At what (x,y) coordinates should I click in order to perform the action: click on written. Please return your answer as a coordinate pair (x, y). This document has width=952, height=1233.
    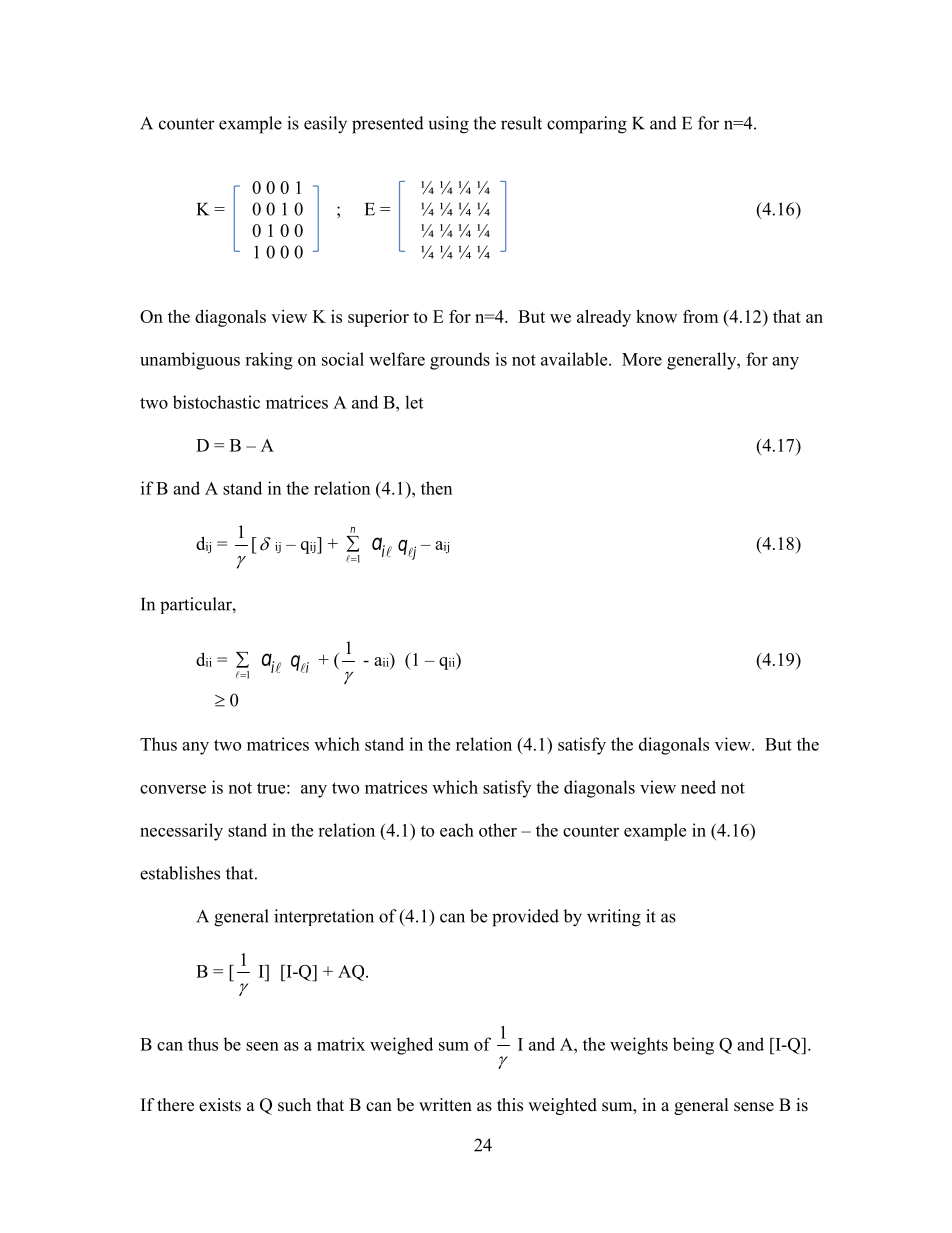
    Looking at the image, I should click on (445, 1105).
